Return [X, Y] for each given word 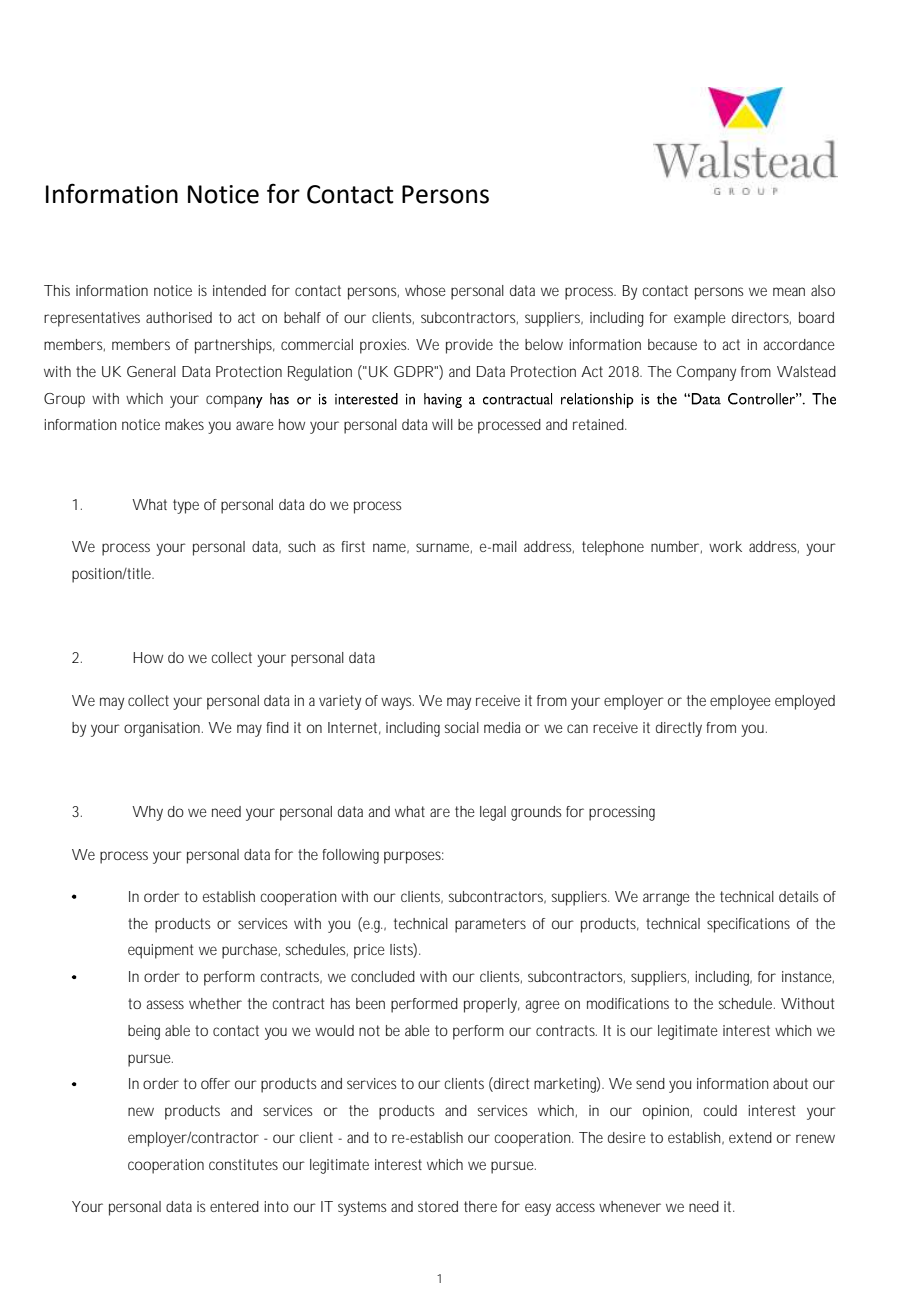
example [700, 319]
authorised [179, 317]
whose [425, 290]
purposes [414, 857]
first [353, 546]
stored [438, 1206]
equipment [160, 951]
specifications [748, 925]
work [725, 546]
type [186, 506]
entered [234, 1206]
